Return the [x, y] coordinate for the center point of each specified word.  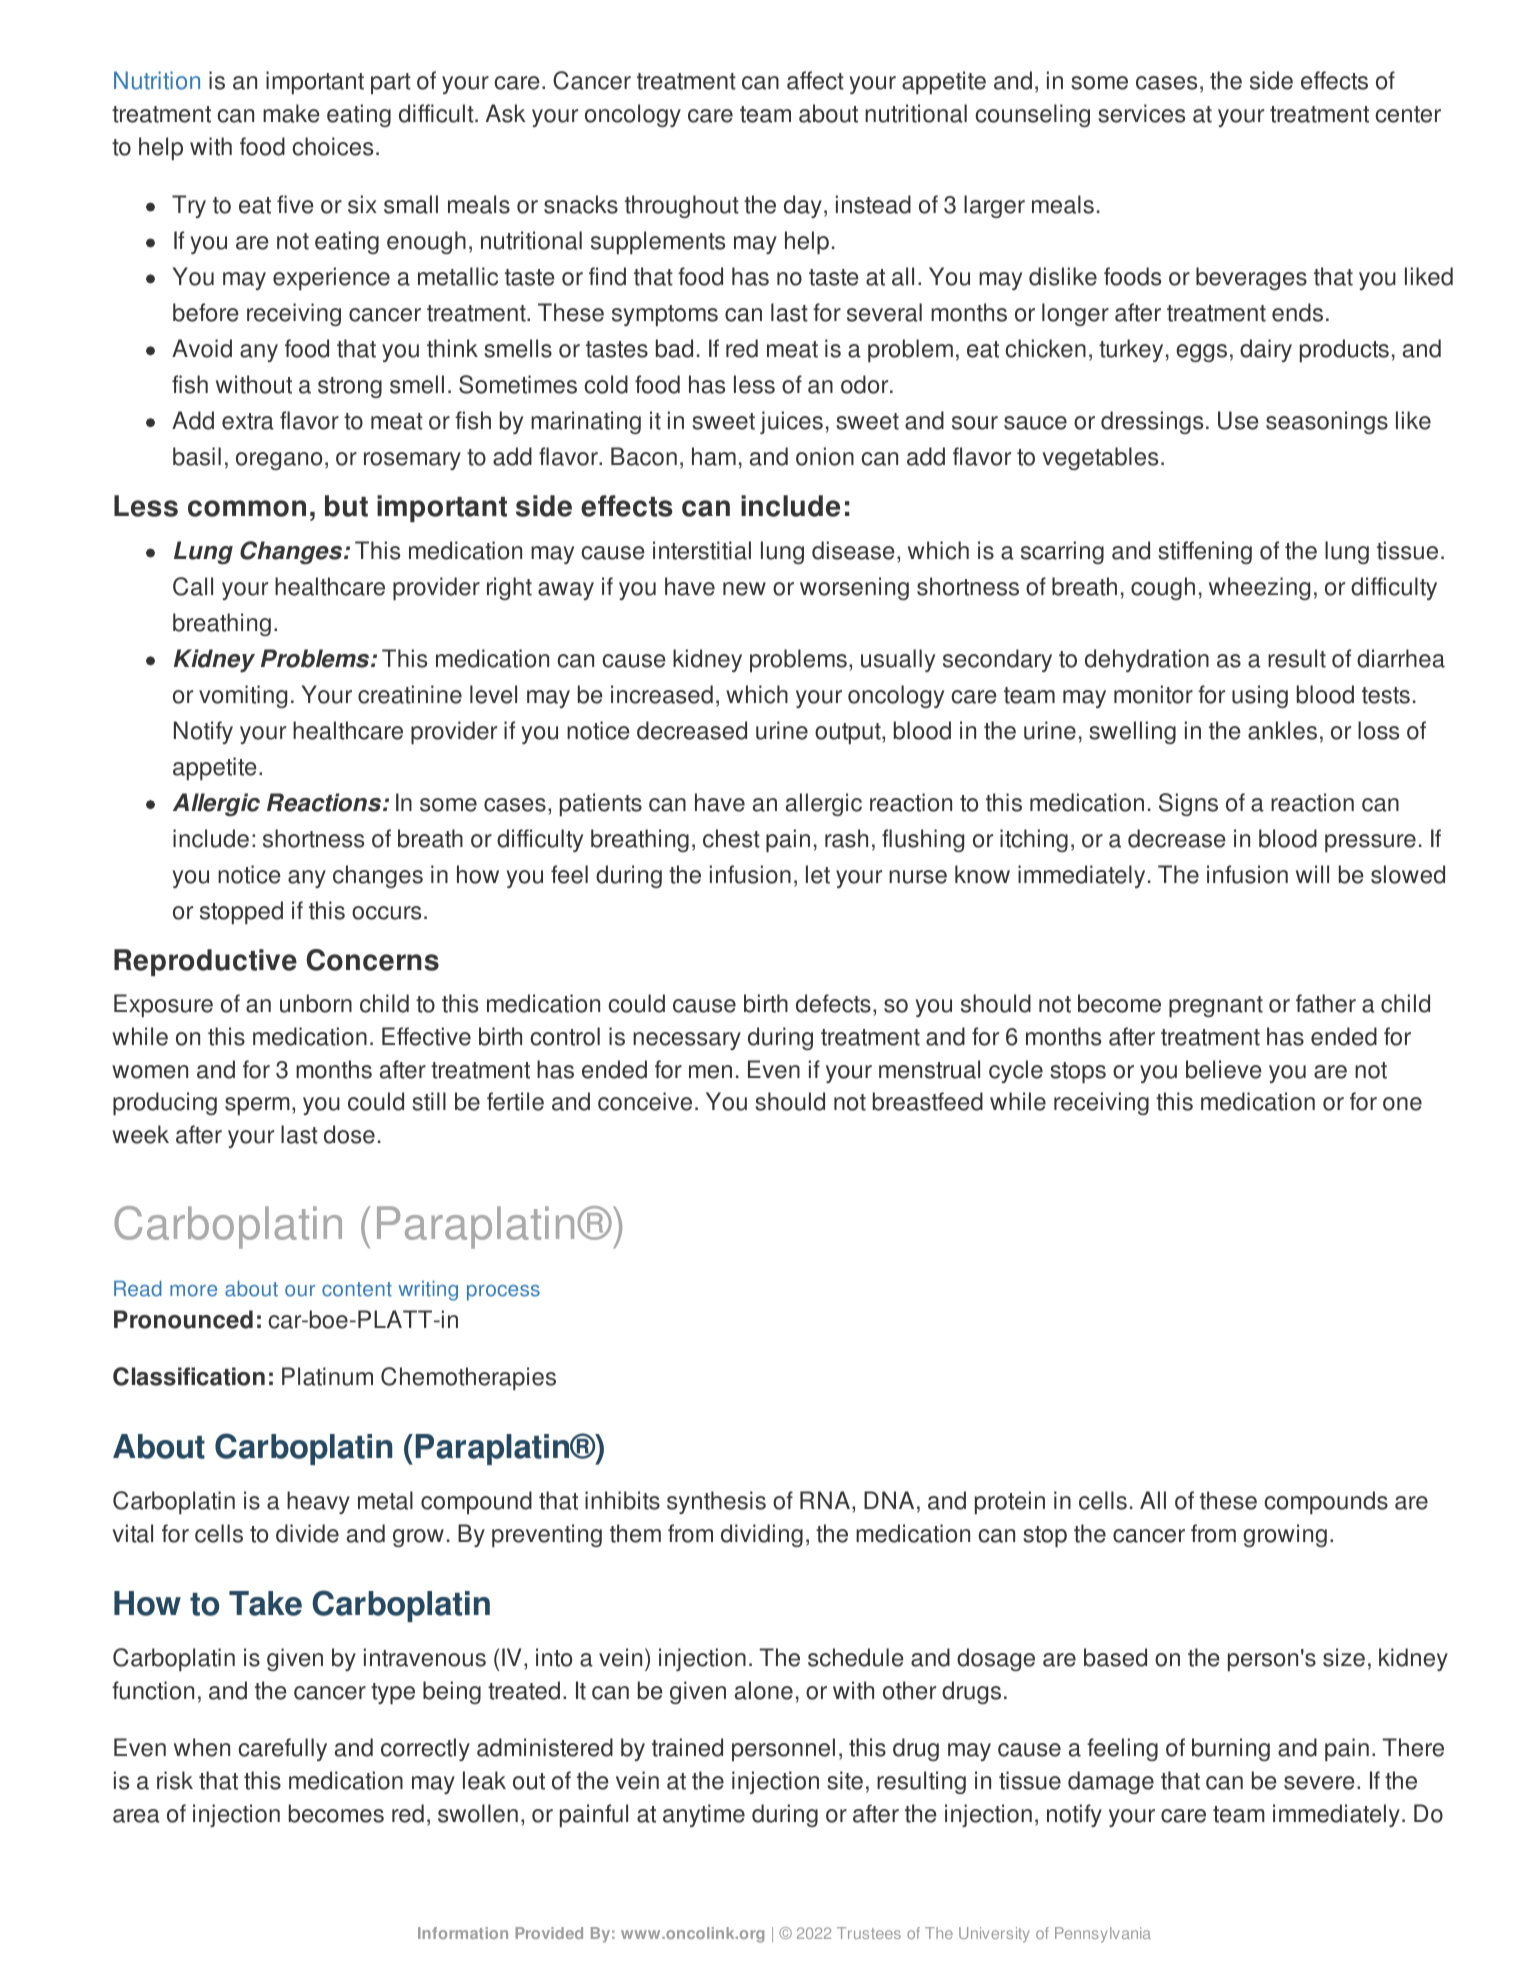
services [1141, 113]
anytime [704, 1815]
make [291, 113]
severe [1319, 1783]
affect [815, 80]
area [136, 1816]
